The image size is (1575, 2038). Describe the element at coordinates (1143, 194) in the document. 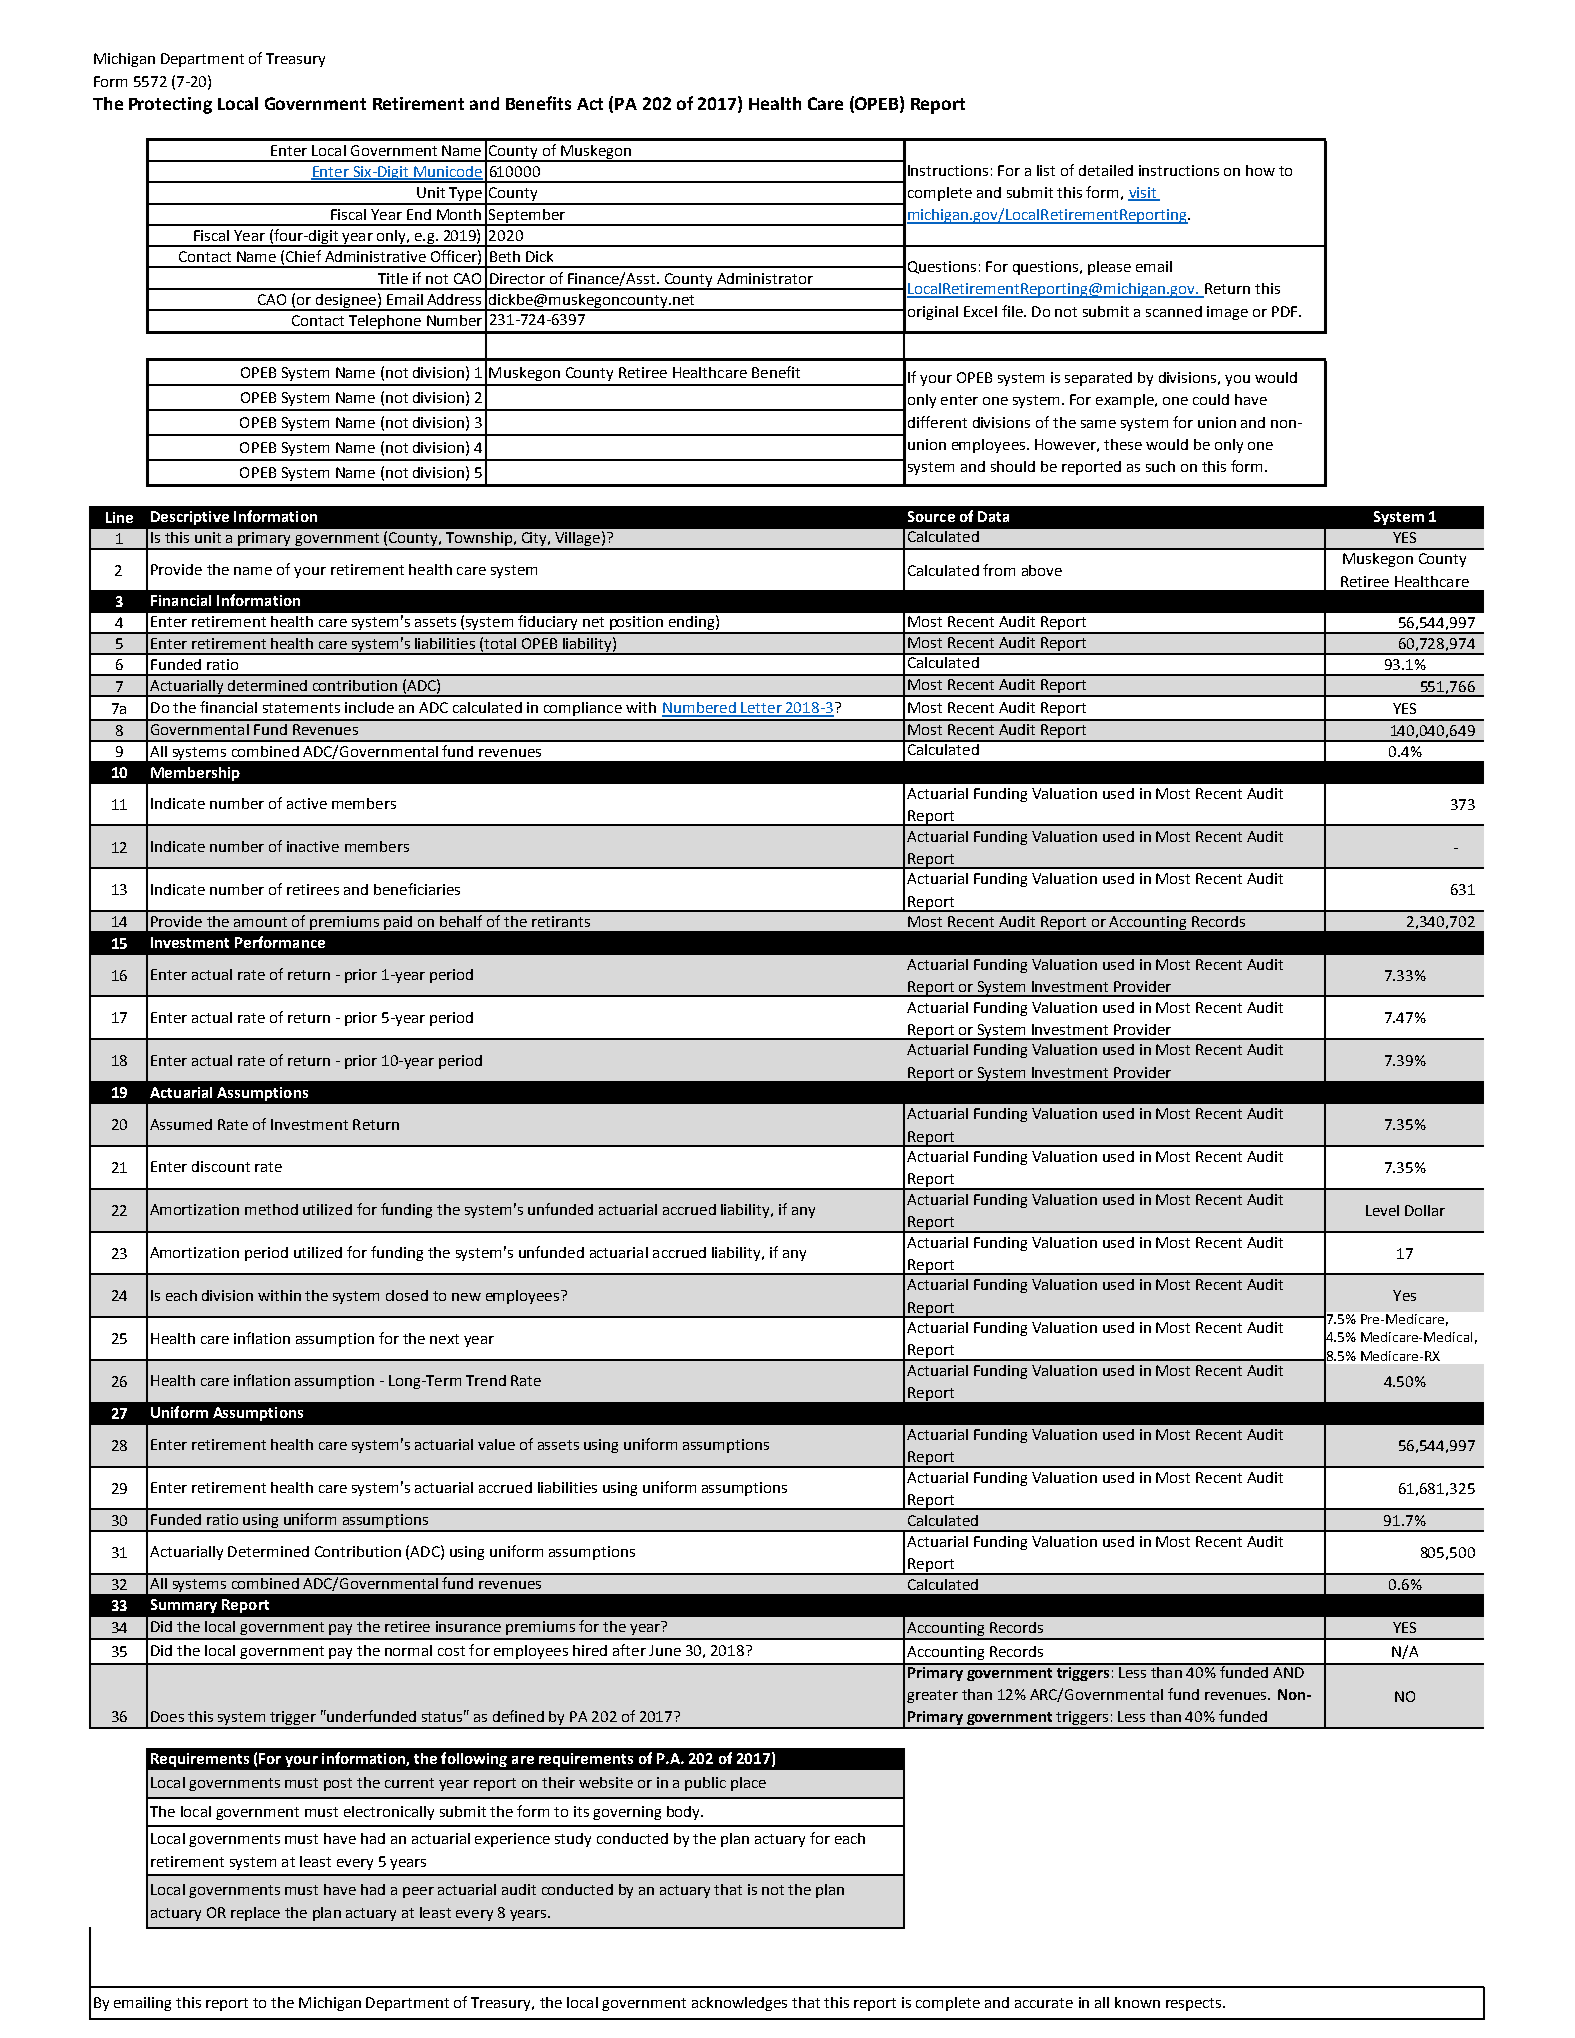

I see `visit` at that location.
